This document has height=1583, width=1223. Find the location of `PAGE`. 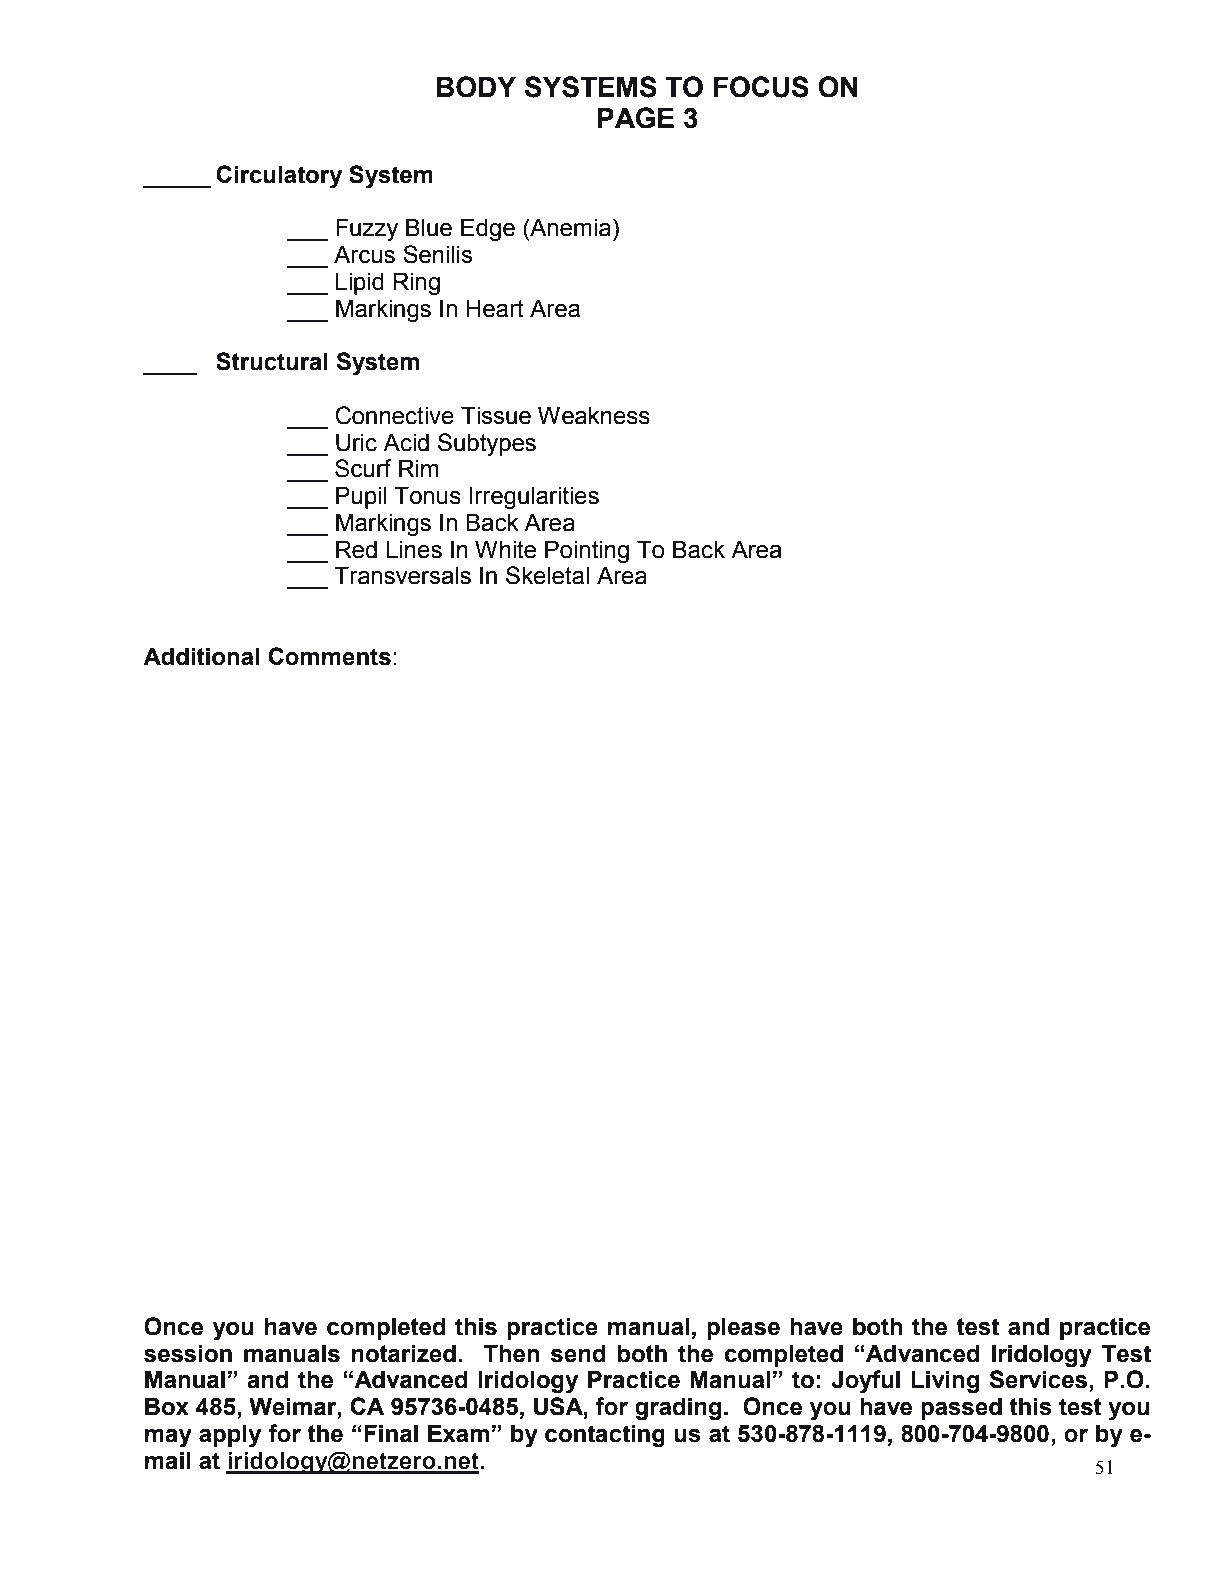

PAGE is located at coordinates (636, 118).
